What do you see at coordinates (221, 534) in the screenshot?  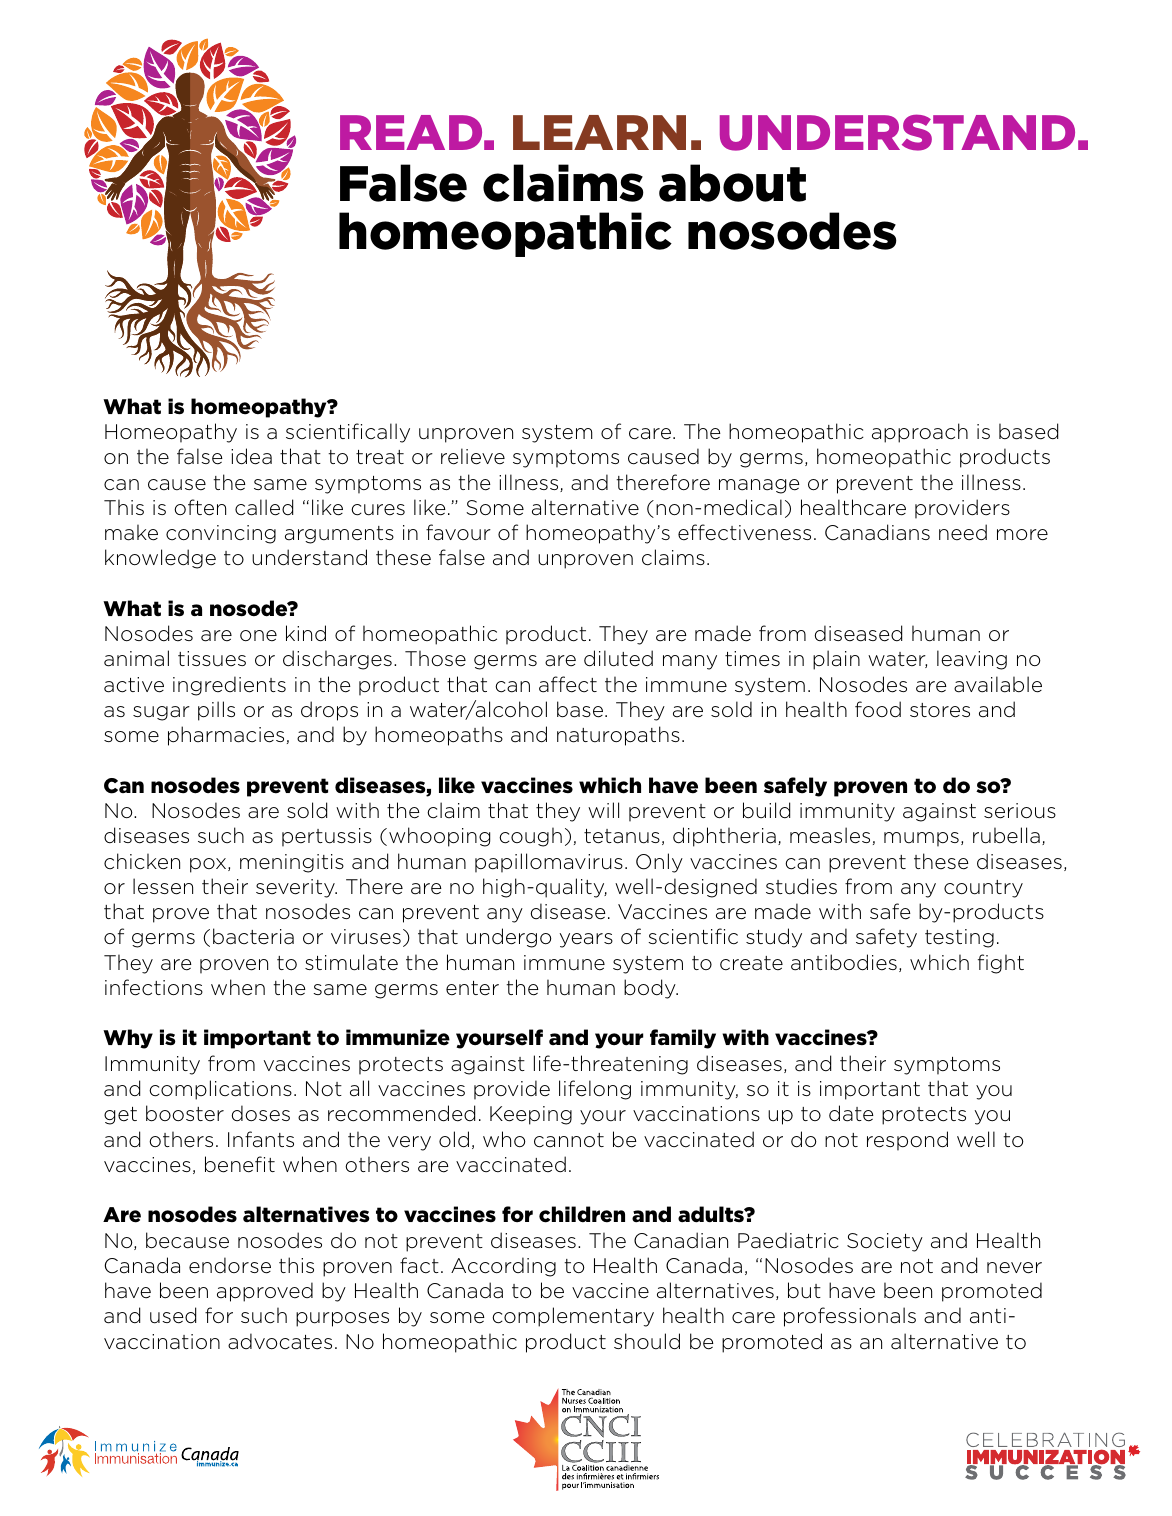 I see `convincing` at bounding box center [221, 534].
